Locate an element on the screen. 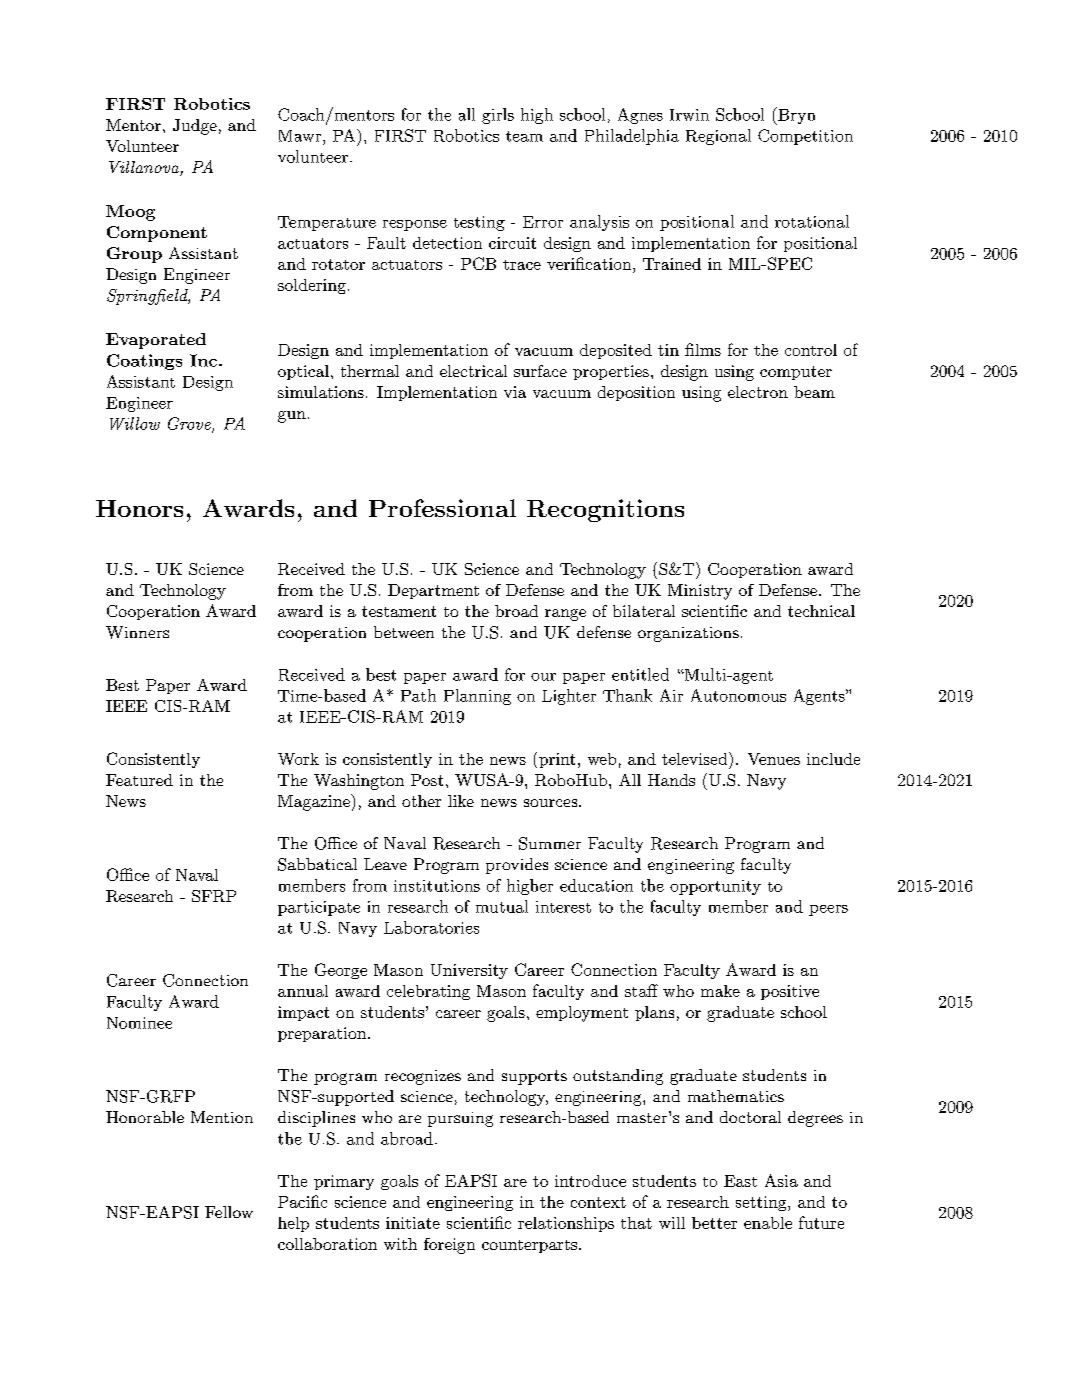  setting is located at coordinates (761, 1203).
